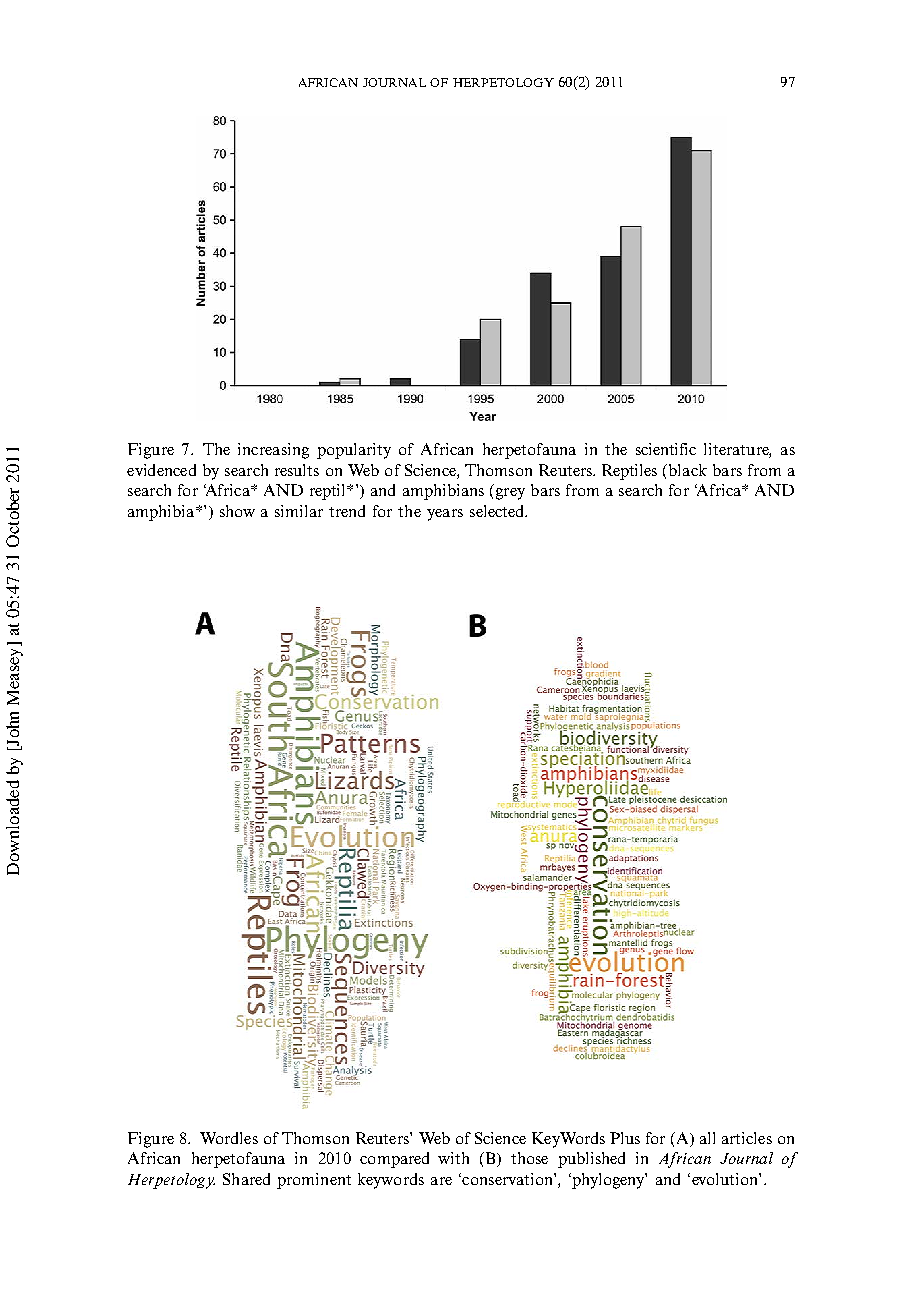 The image size is (922, 1316). What do you see at coordinates (237, 511) in the screenshot?
I see `show` at bounding box center [237, 511].
